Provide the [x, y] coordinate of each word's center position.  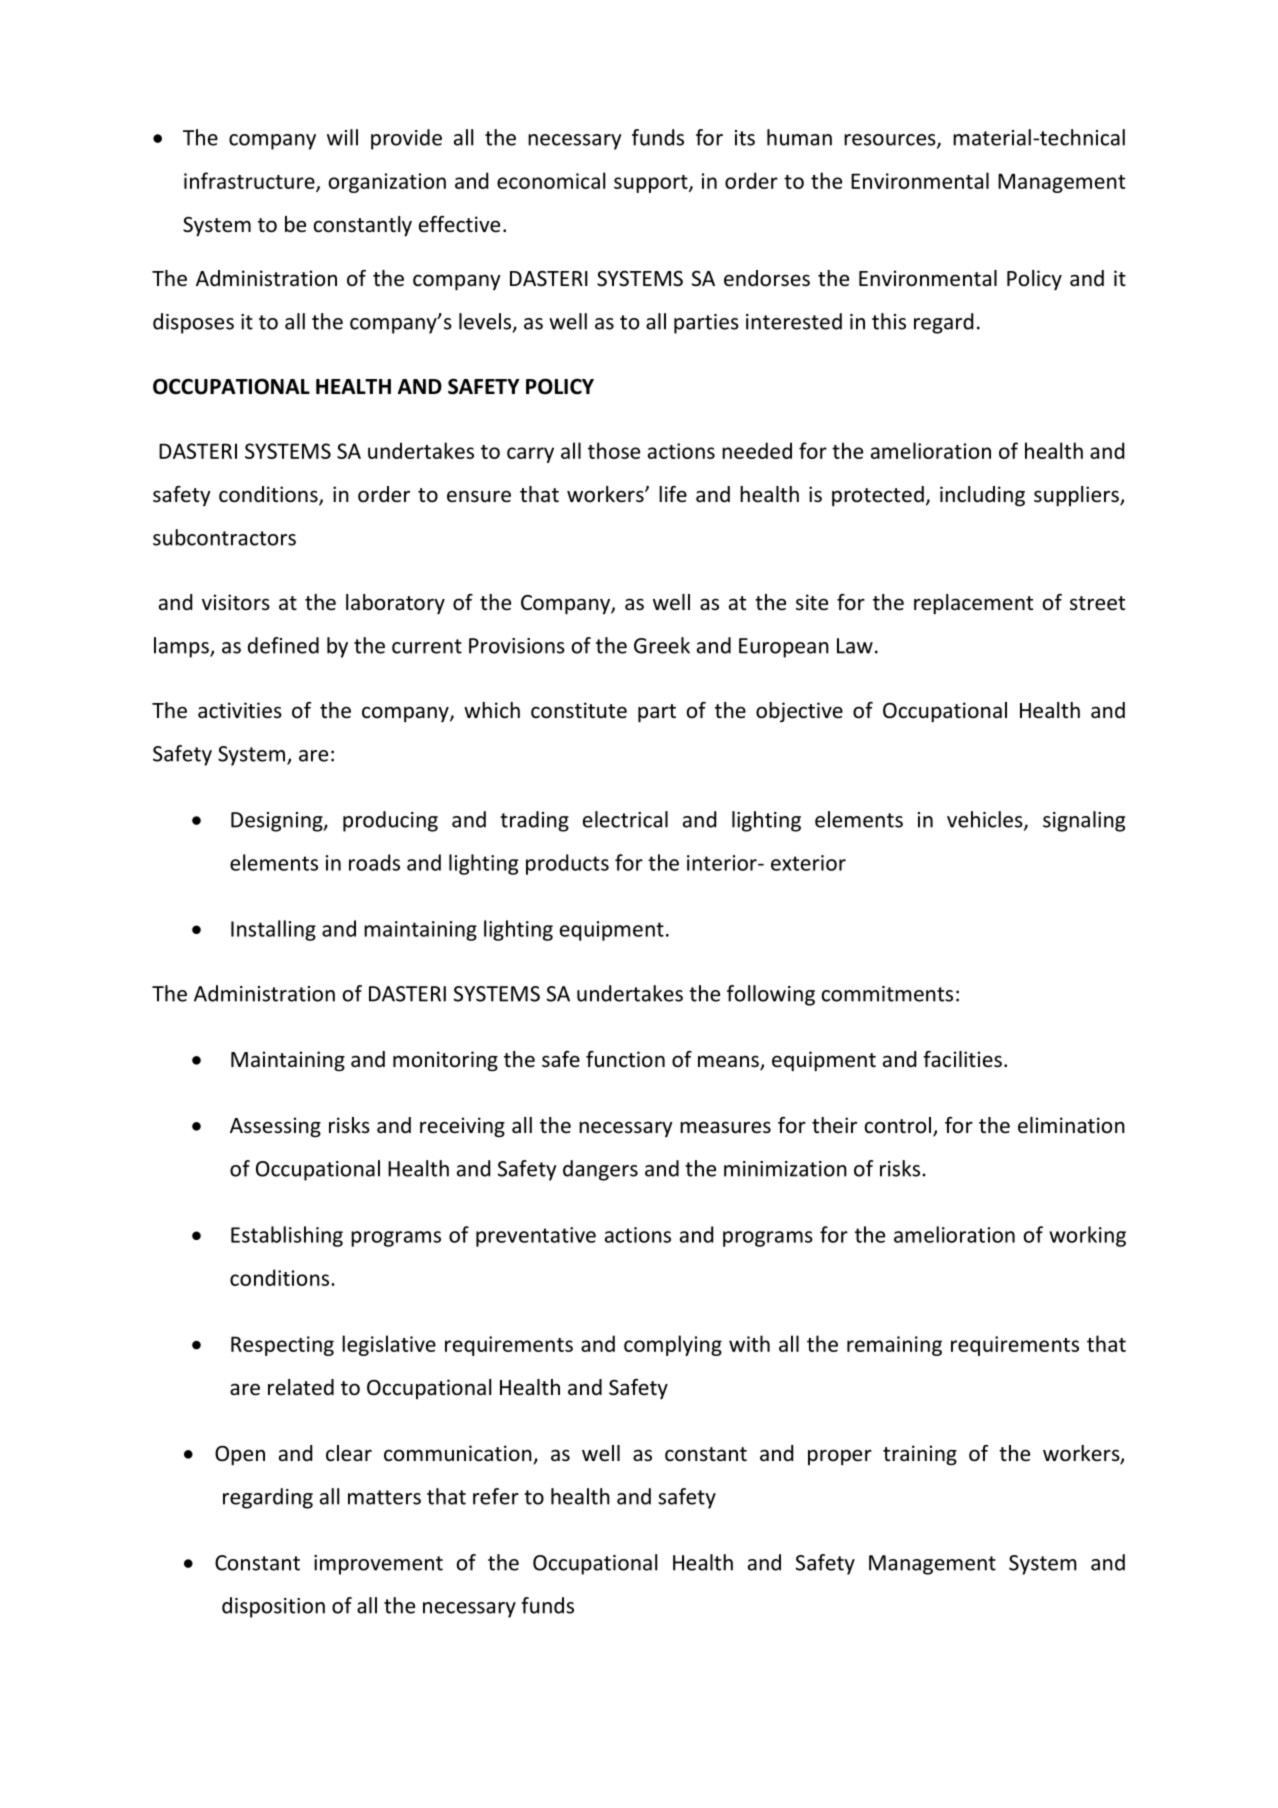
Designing [278, 822]
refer [496, 1496]
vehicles [986, 820]
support [652, 184]
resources [891, 141]
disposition [273, 1607]
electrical [625, 819]
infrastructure [250, 181]
